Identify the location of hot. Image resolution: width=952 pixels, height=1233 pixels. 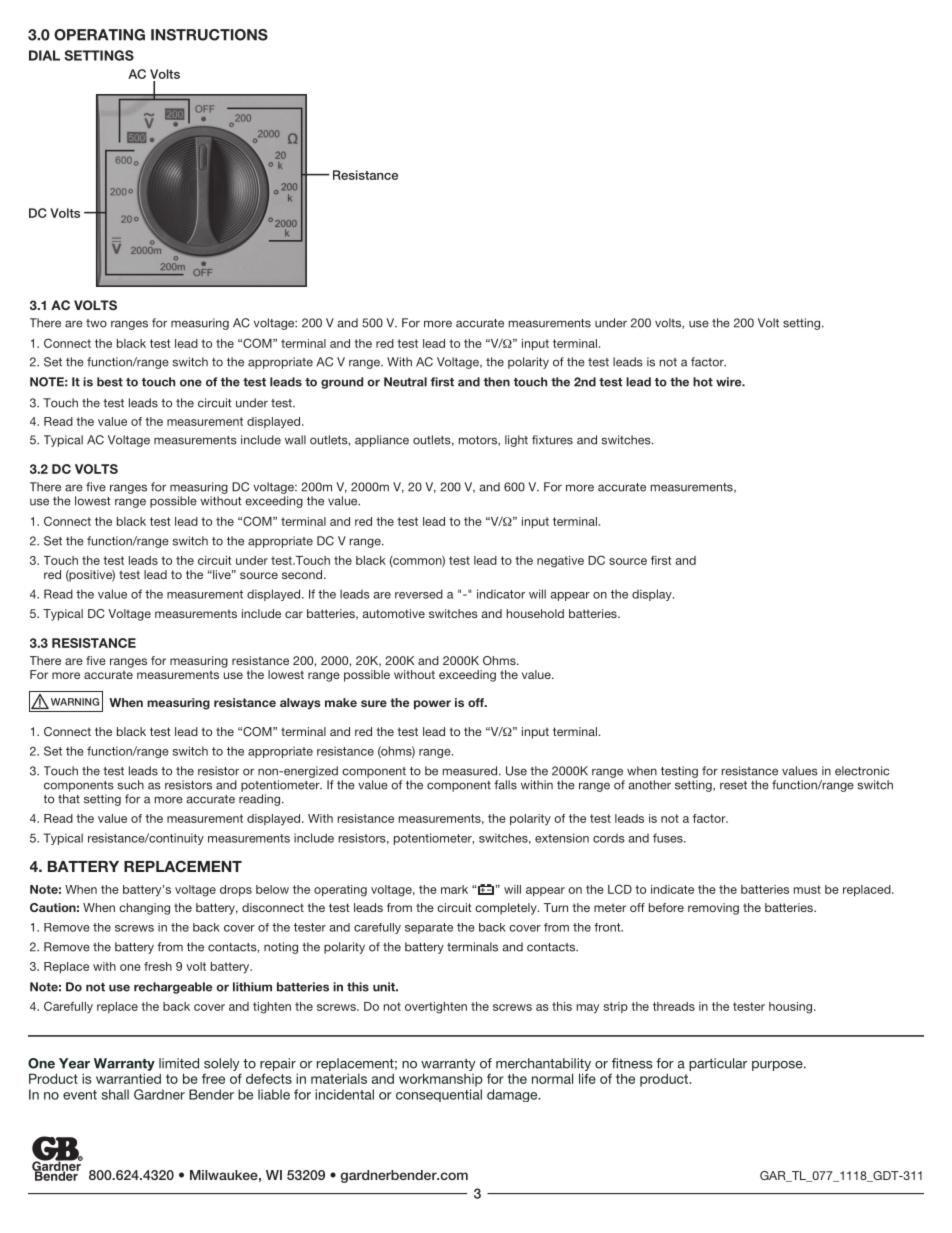
(703, 382).
